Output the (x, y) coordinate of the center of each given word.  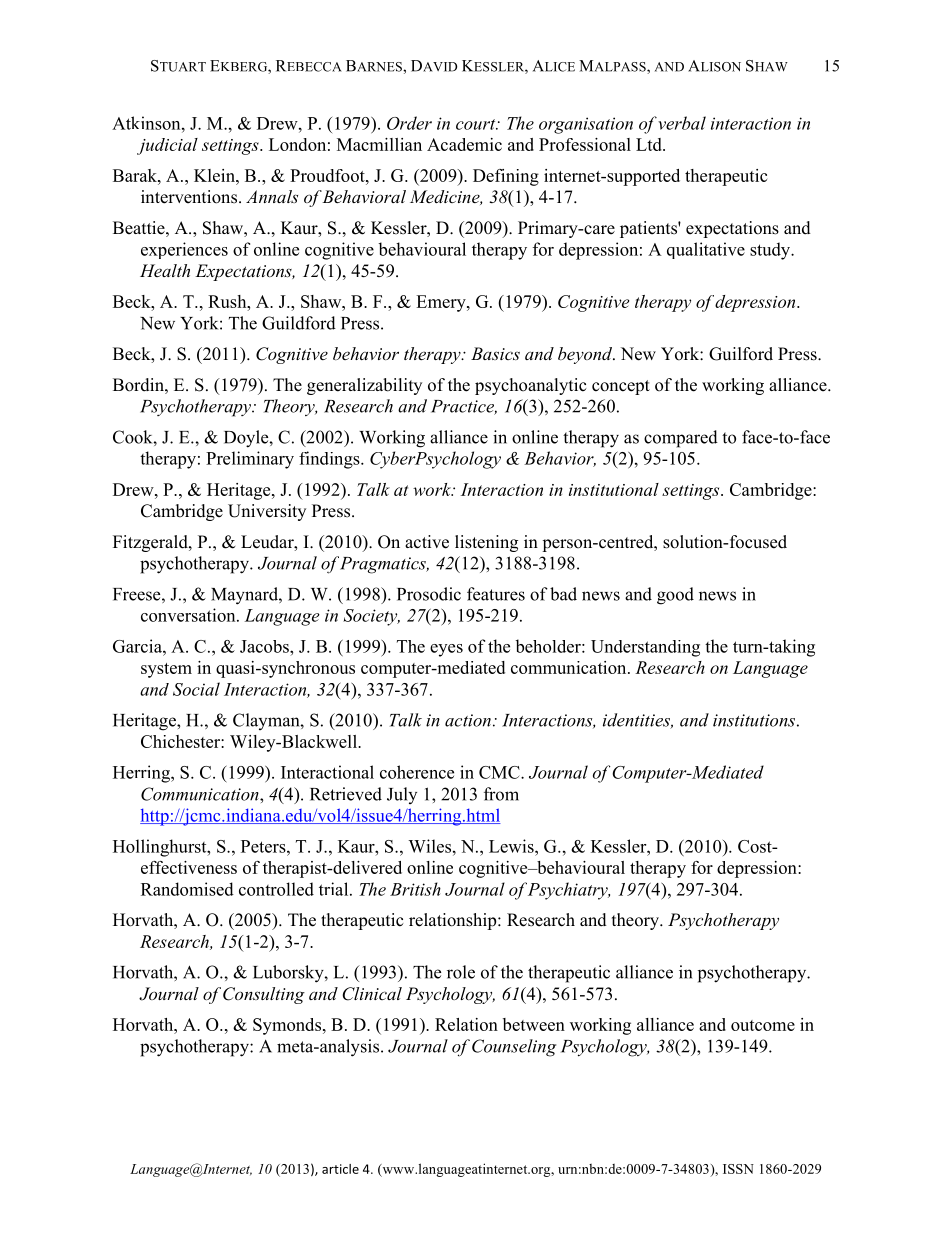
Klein (215, 175)
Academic (464, 144)
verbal (682, 123)
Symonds (287, 1026)
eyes (446, 650)
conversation (189, 615)
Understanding (645, 648)
